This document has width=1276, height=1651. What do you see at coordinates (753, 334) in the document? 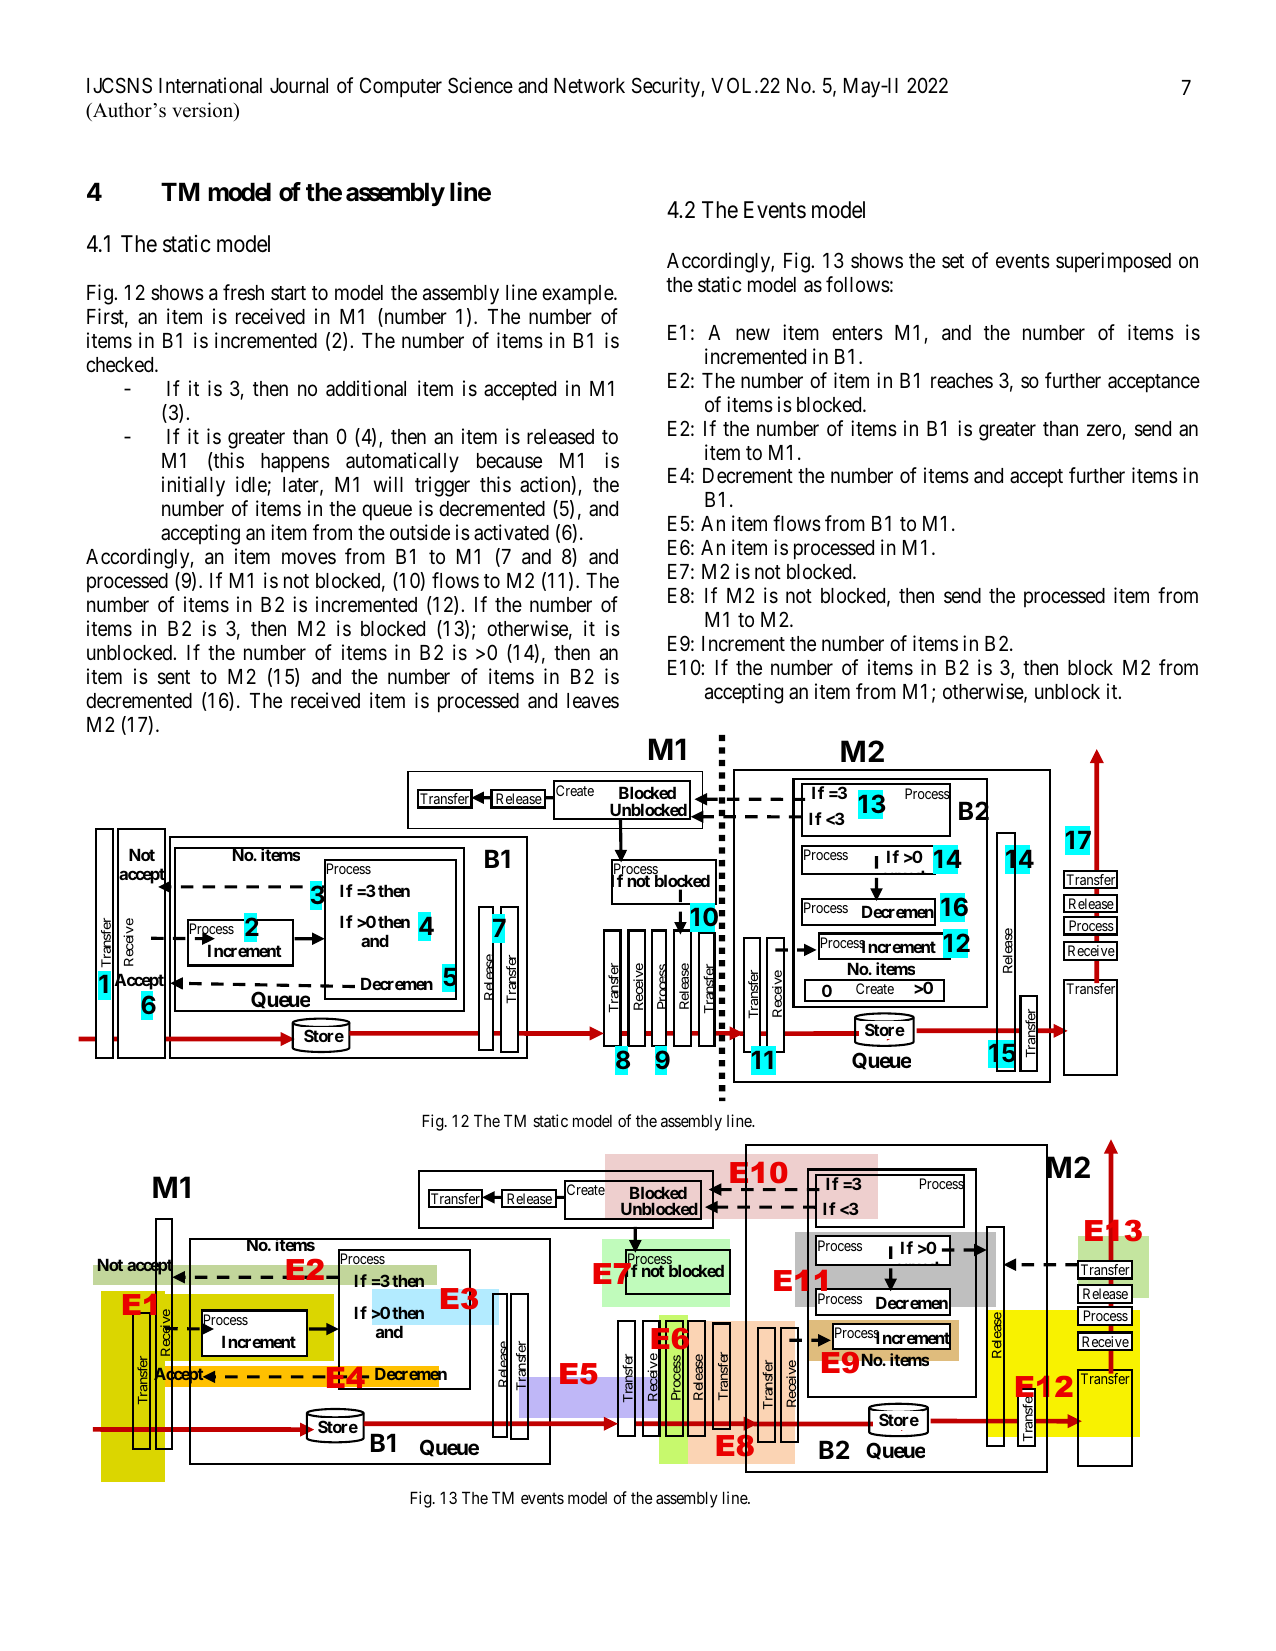
I see `new` at bounding box center [753, 334].
